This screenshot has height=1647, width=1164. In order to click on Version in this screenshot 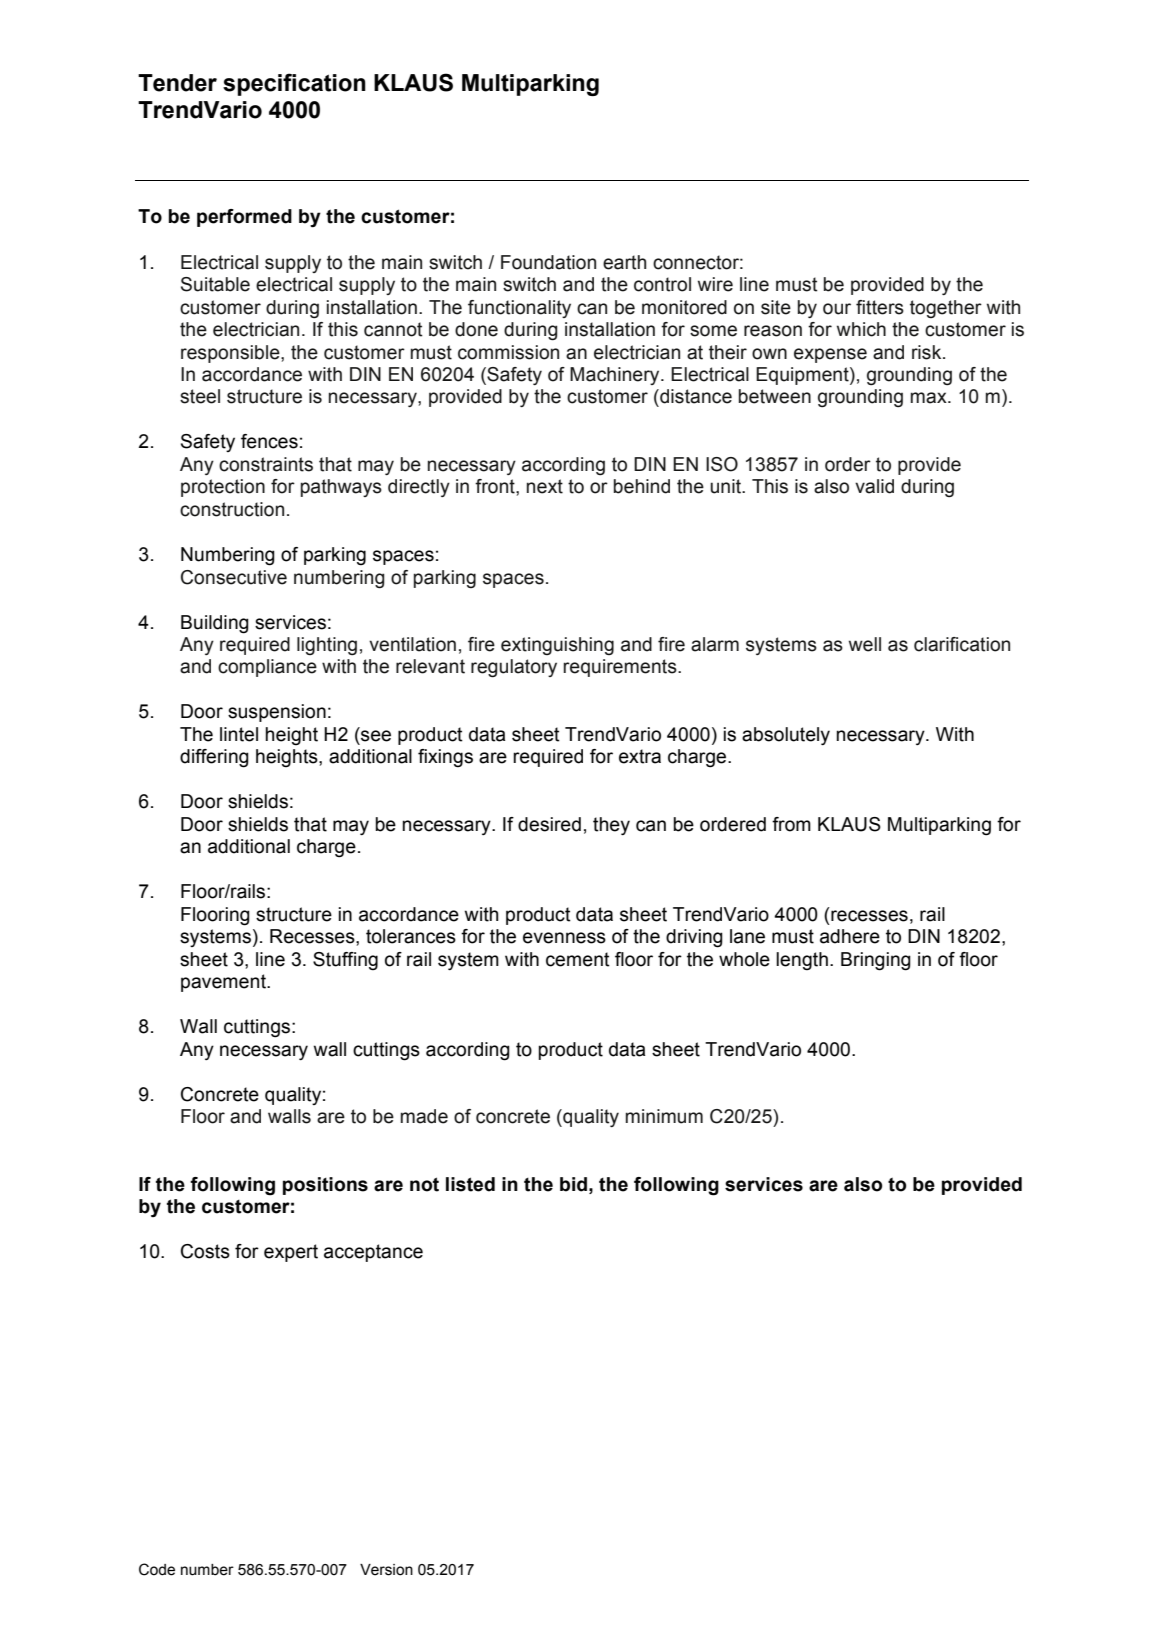, I will do `click(386, 1570)`.
